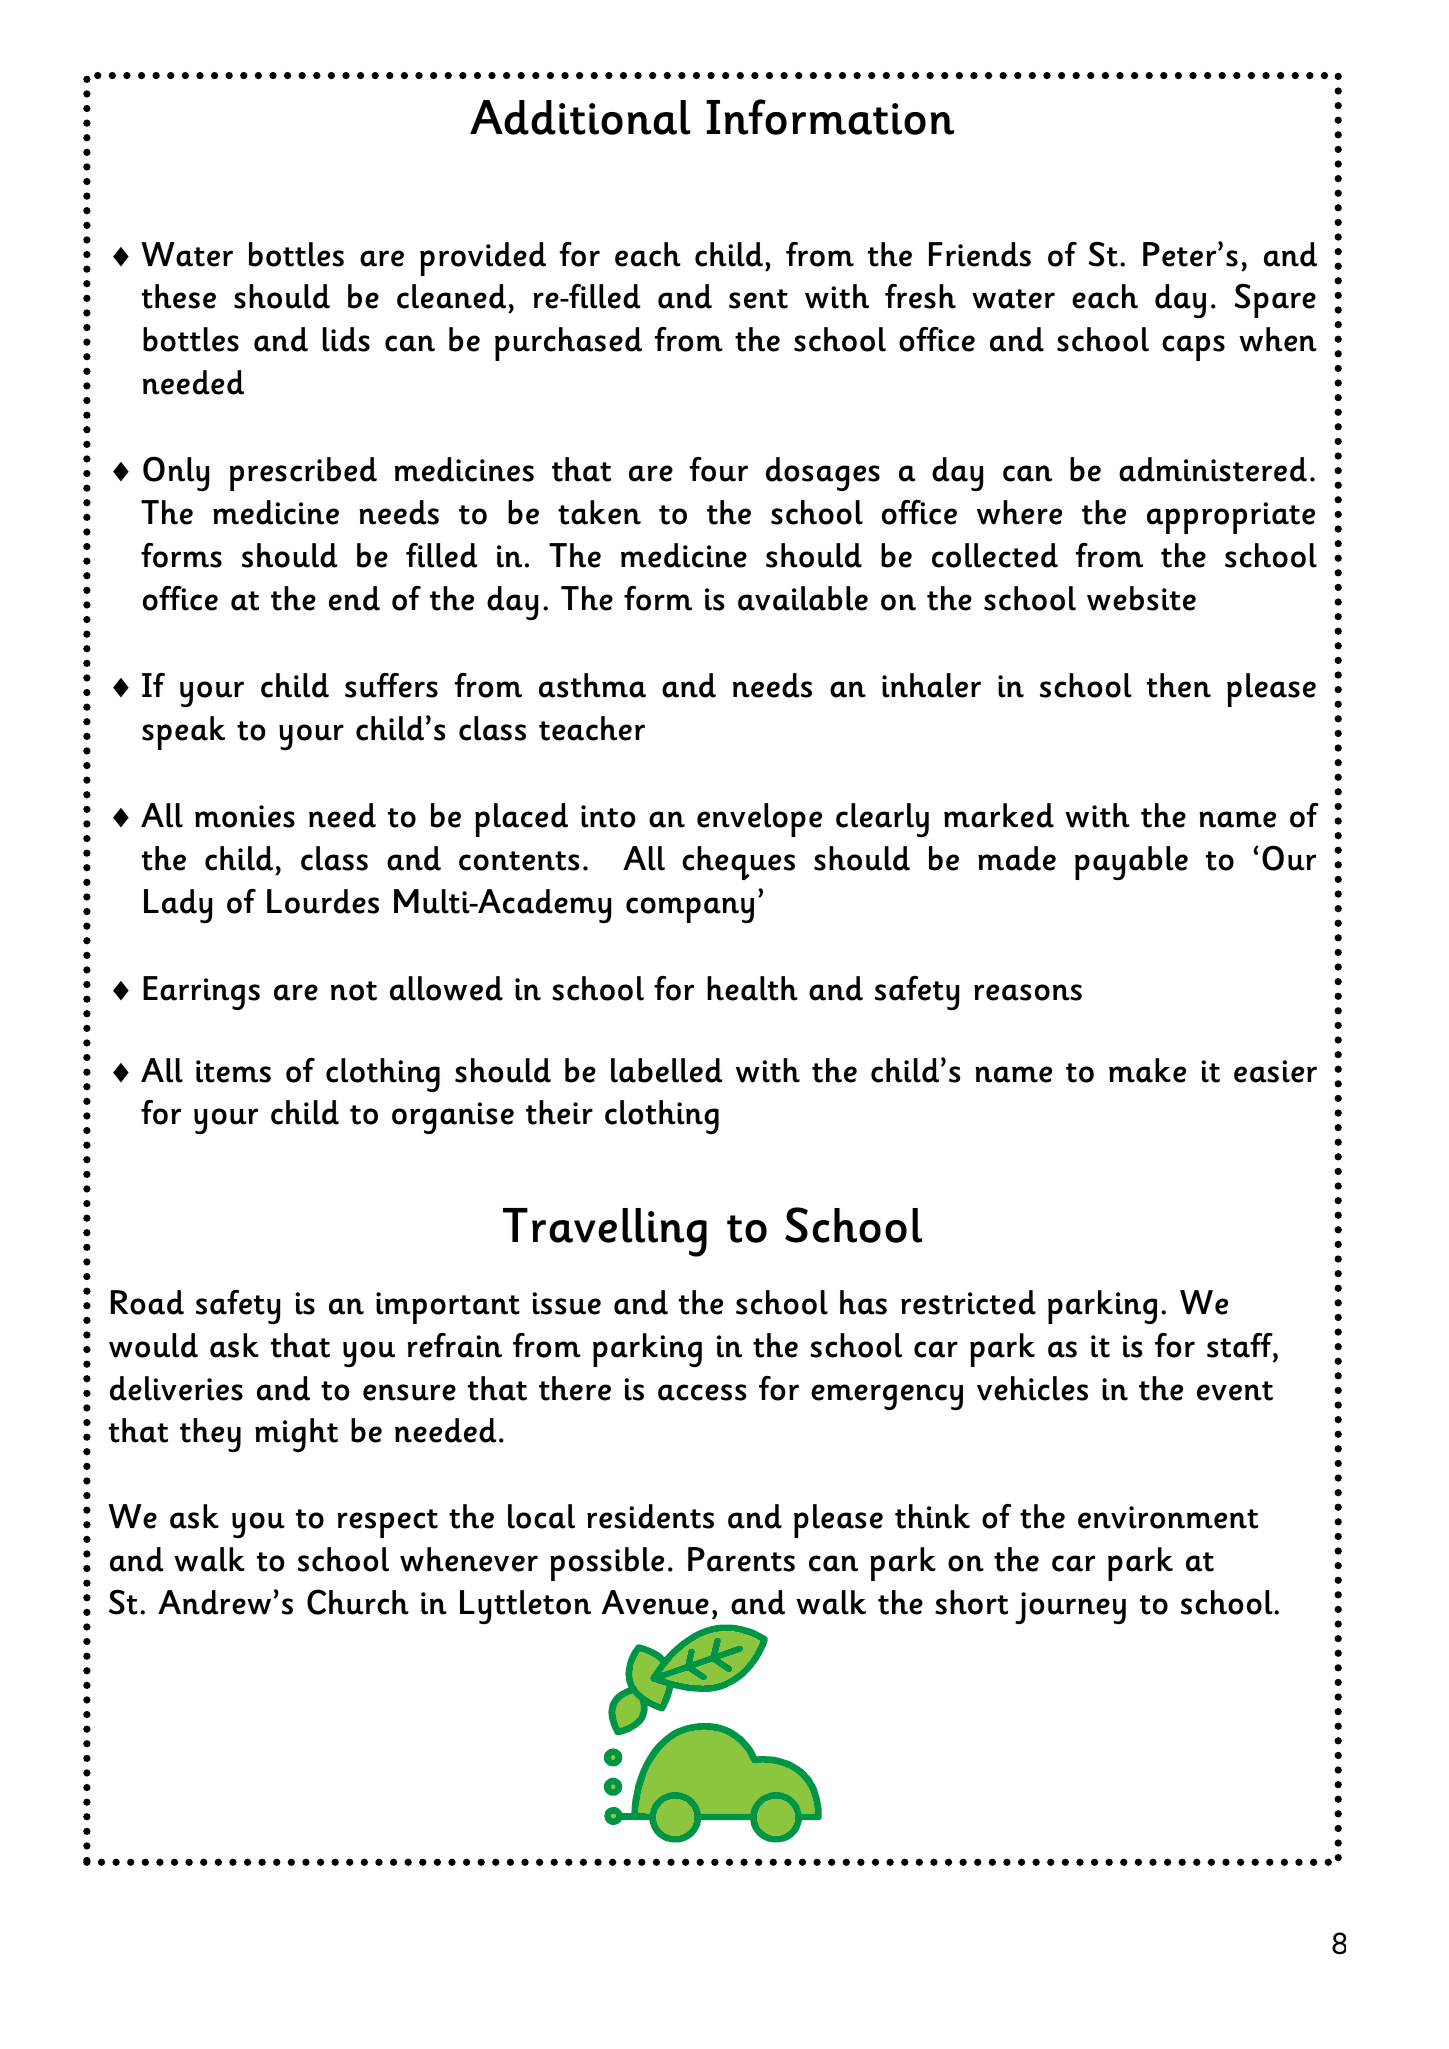 The height and width of the screenshot is (2049, 1449). What do you see at coordinates (580, 117) in the screenshot?
I see `Additional` at bounding box center [580, 117].
